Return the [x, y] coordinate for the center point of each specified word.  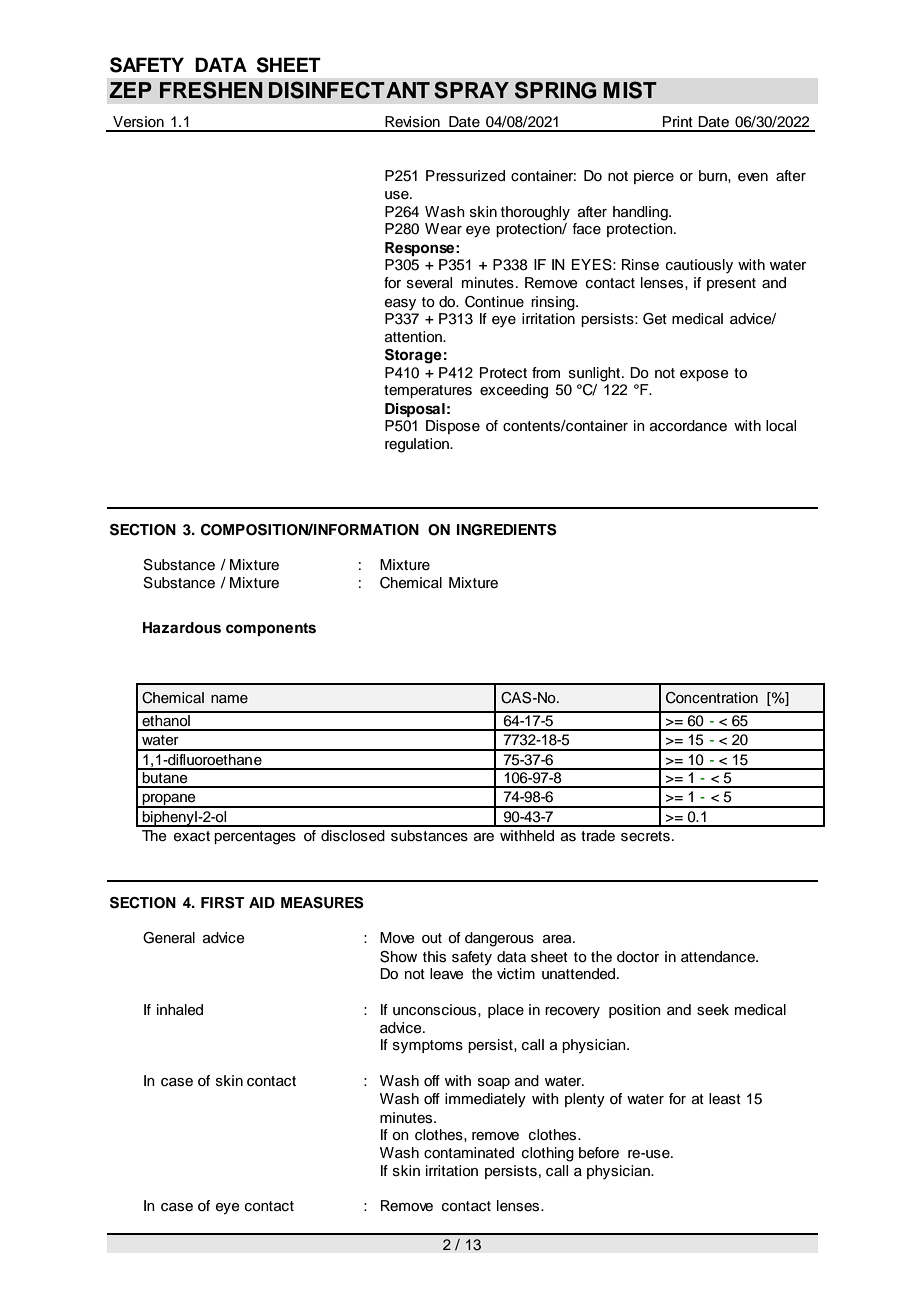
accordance [688, 426]
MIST [630, 90]
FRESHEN [211, 90]
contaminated [469, 1153]
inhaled [180, 1010]
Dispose [453, 427]
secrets [645, 836]
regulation [418, 445]
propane [169, 801]
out [432, 938]
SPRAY [471, 90]
